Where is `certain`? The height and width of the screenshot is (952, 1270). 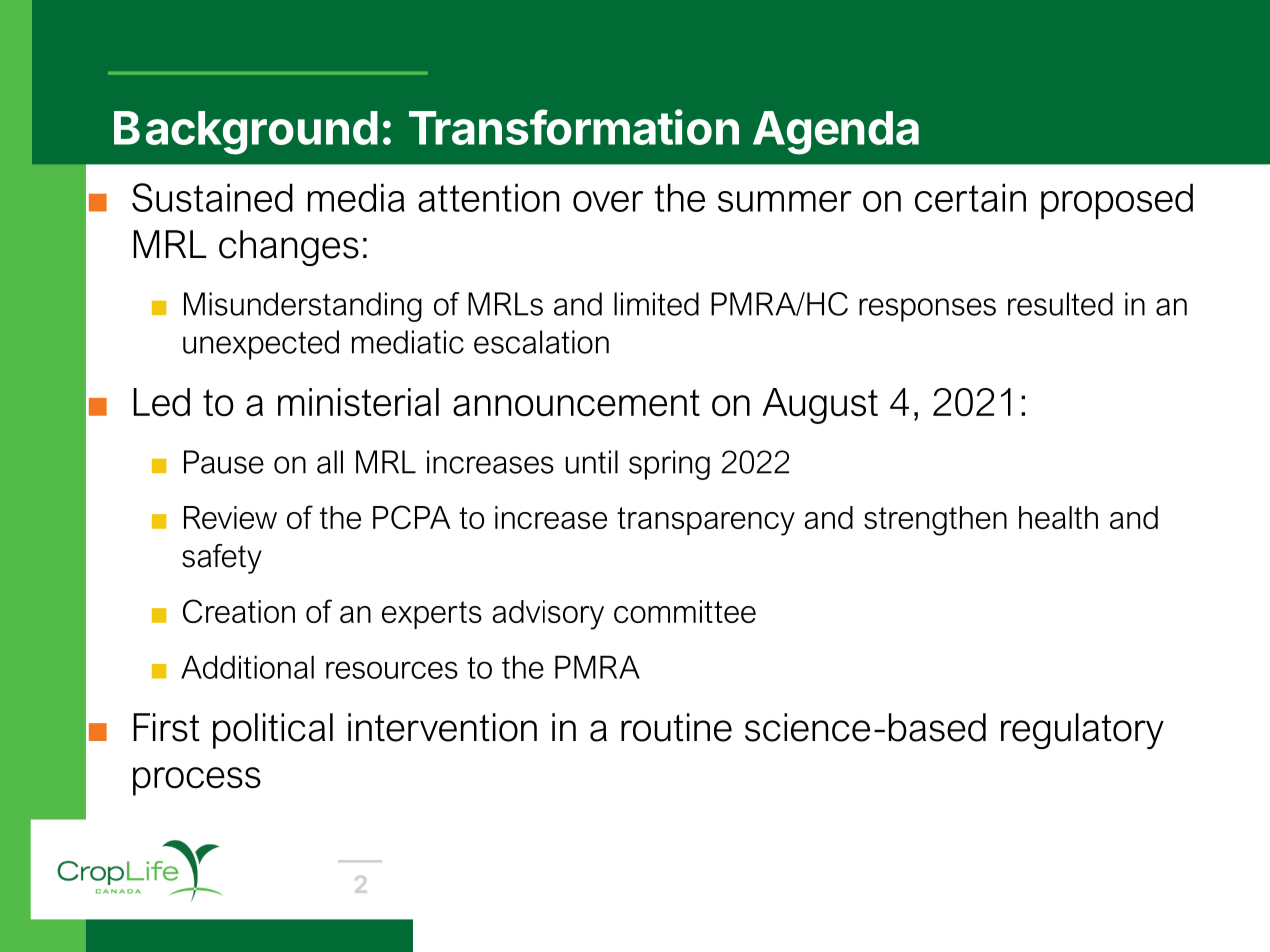
certain is located at coordinates (970, 197).
